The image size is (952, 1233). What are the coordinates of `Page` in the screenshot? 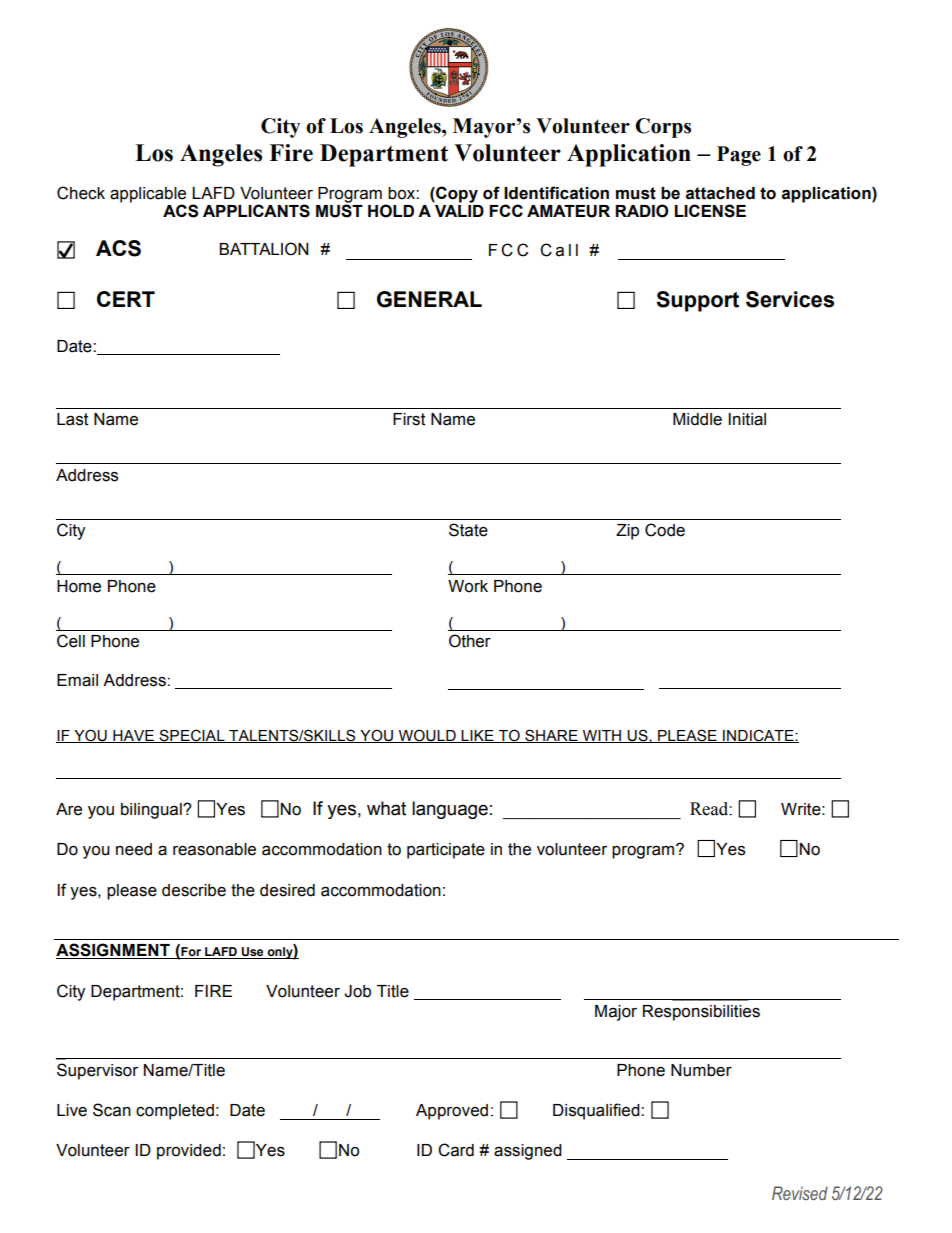 It's located at (739, 156).
